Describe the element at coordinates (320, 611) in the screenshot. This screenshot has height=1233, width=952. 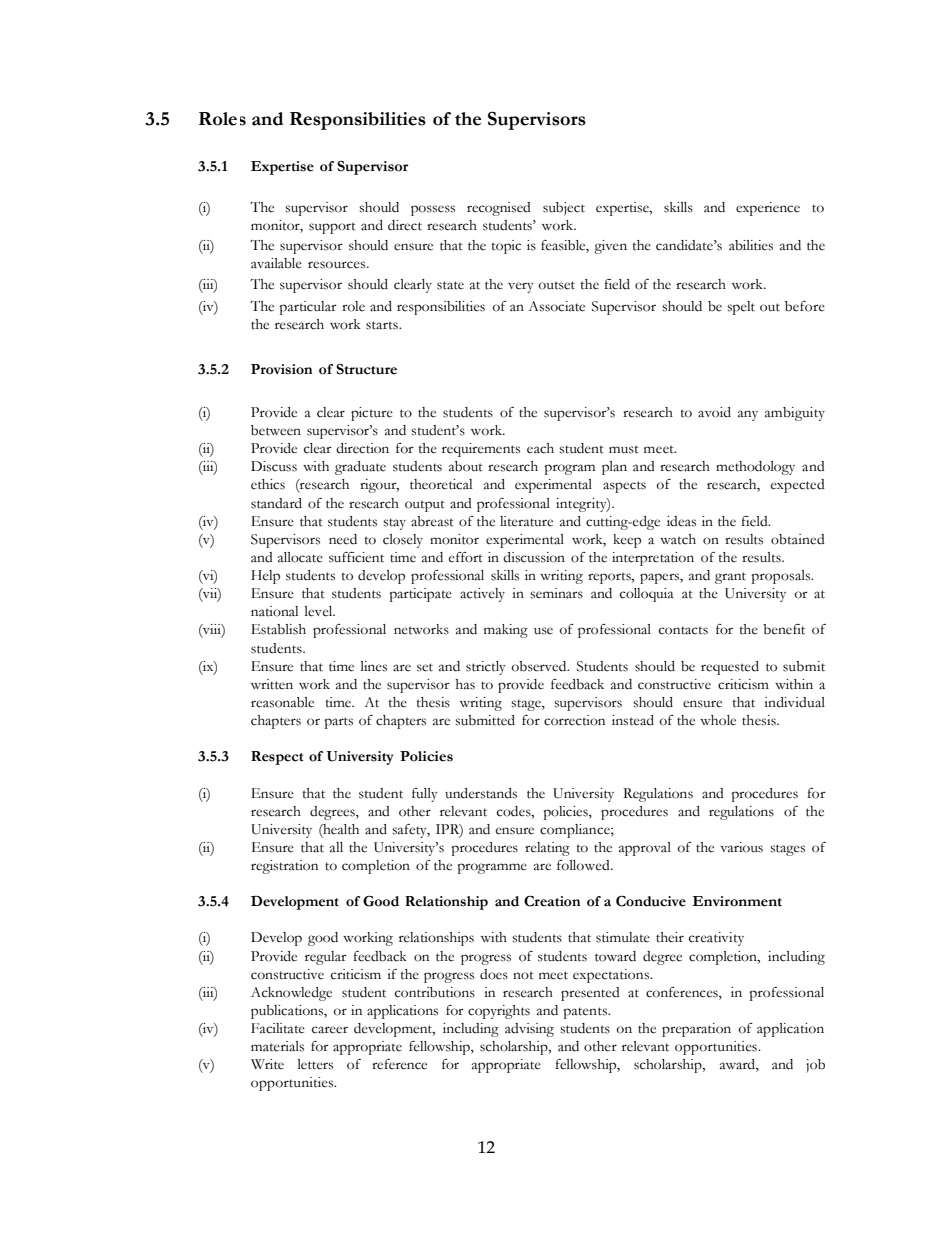
I see `level` at that location.
